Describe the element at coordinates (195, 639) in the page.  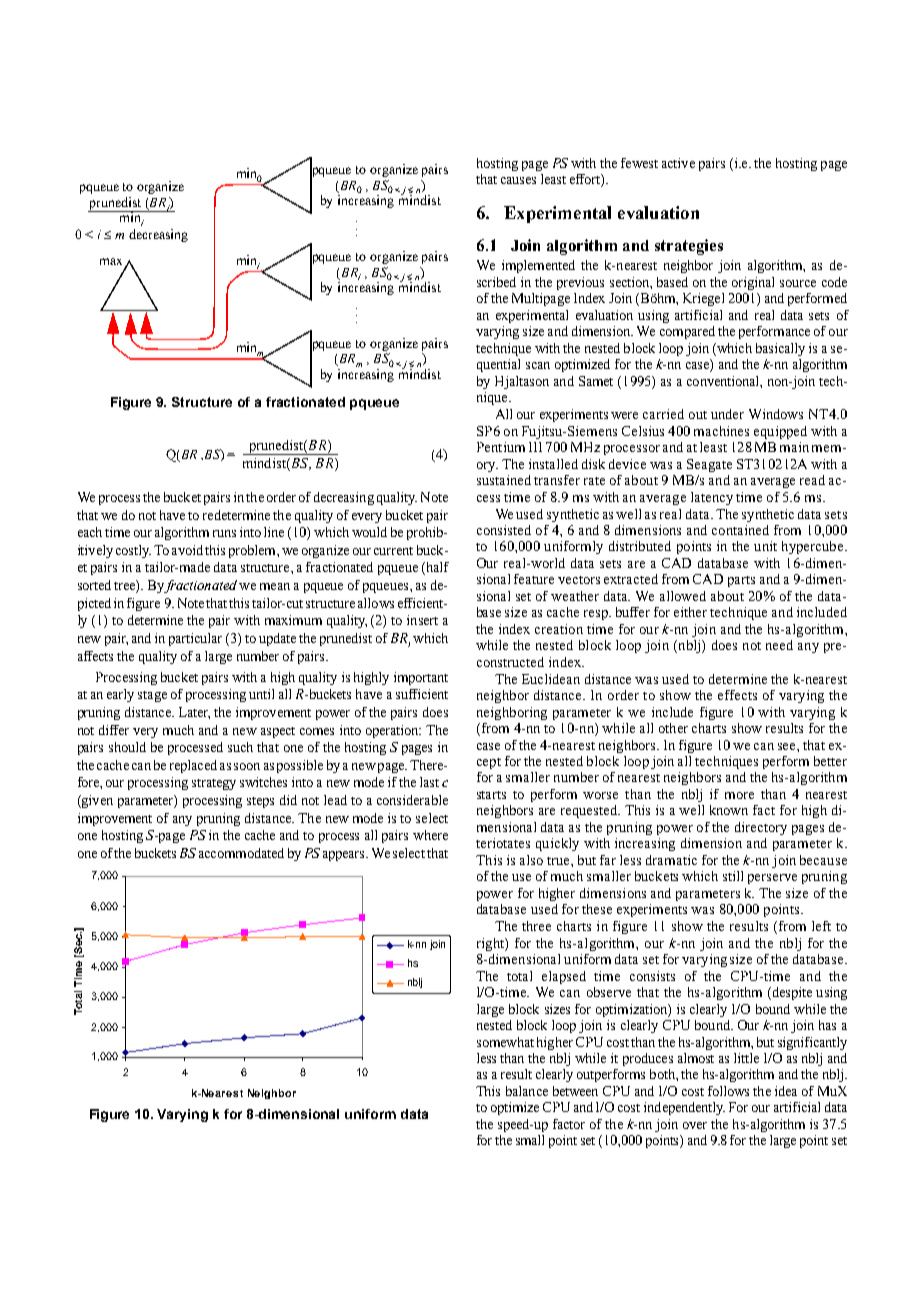
I see `particular` at that location.
